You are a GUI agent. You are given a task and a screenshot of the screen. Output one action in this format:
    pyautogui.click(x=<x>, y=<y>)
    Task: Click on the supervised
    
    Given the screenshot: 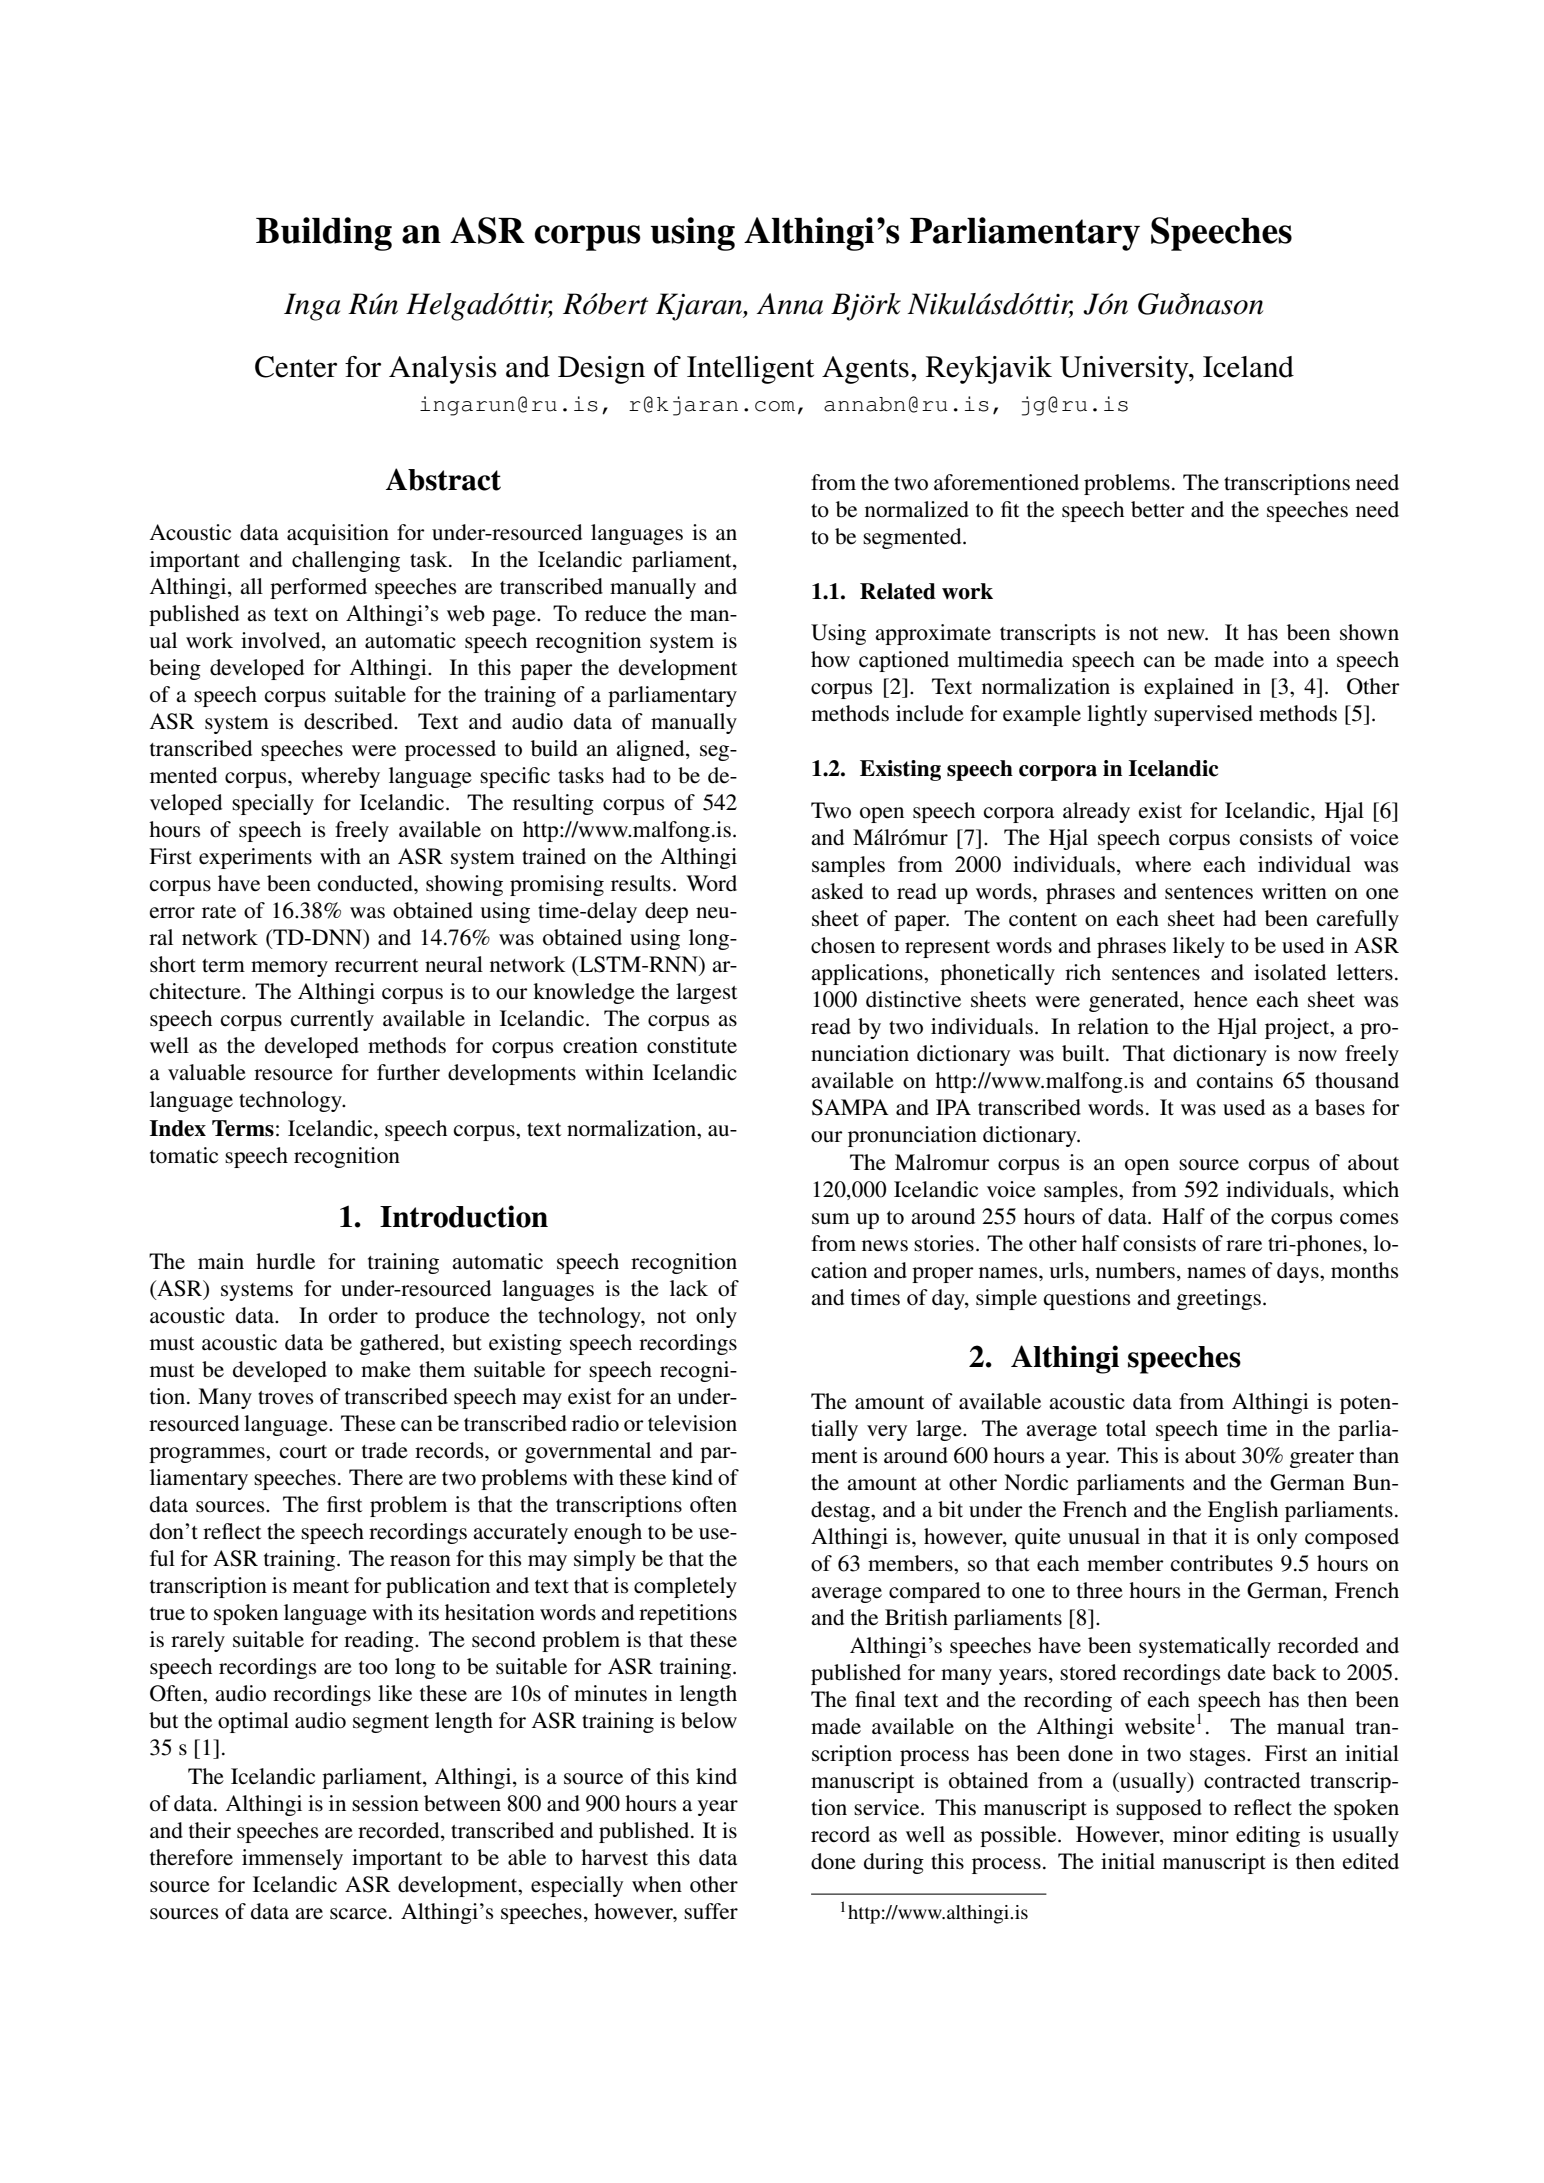 What is the action you would take?
    pyautogui.click(x=1203, y=715)
